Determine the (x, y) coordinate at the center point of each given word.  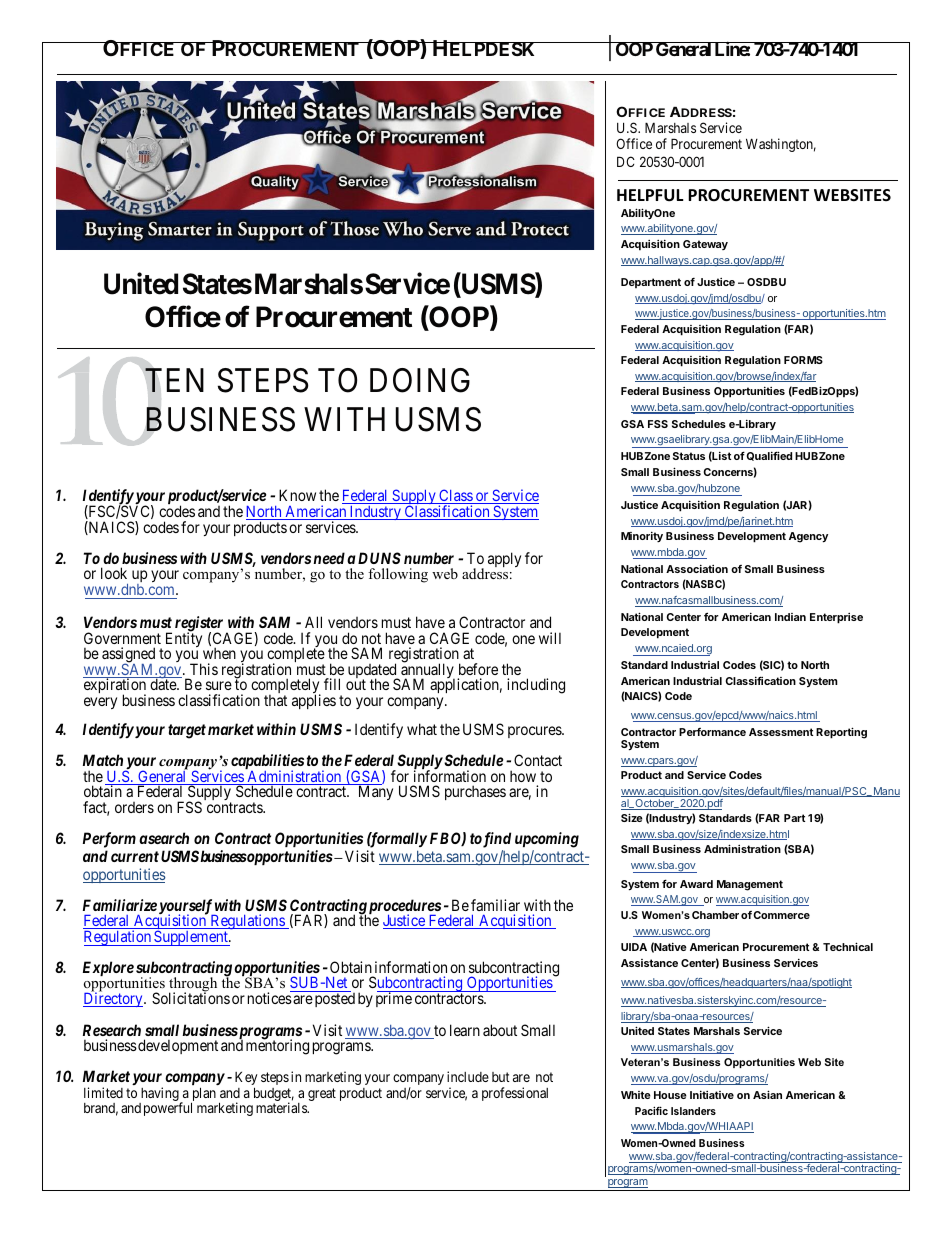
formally (397, 840)
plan (203, 1095)
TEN (174, 380)
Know (297, 495)
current (135, 856)
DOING (420, 380)
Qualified (769, 456)
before (478, 669)
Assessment (781, 732)
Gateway (705, 245)
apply (504, 559)
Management (750, 885)
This (204, 669)
